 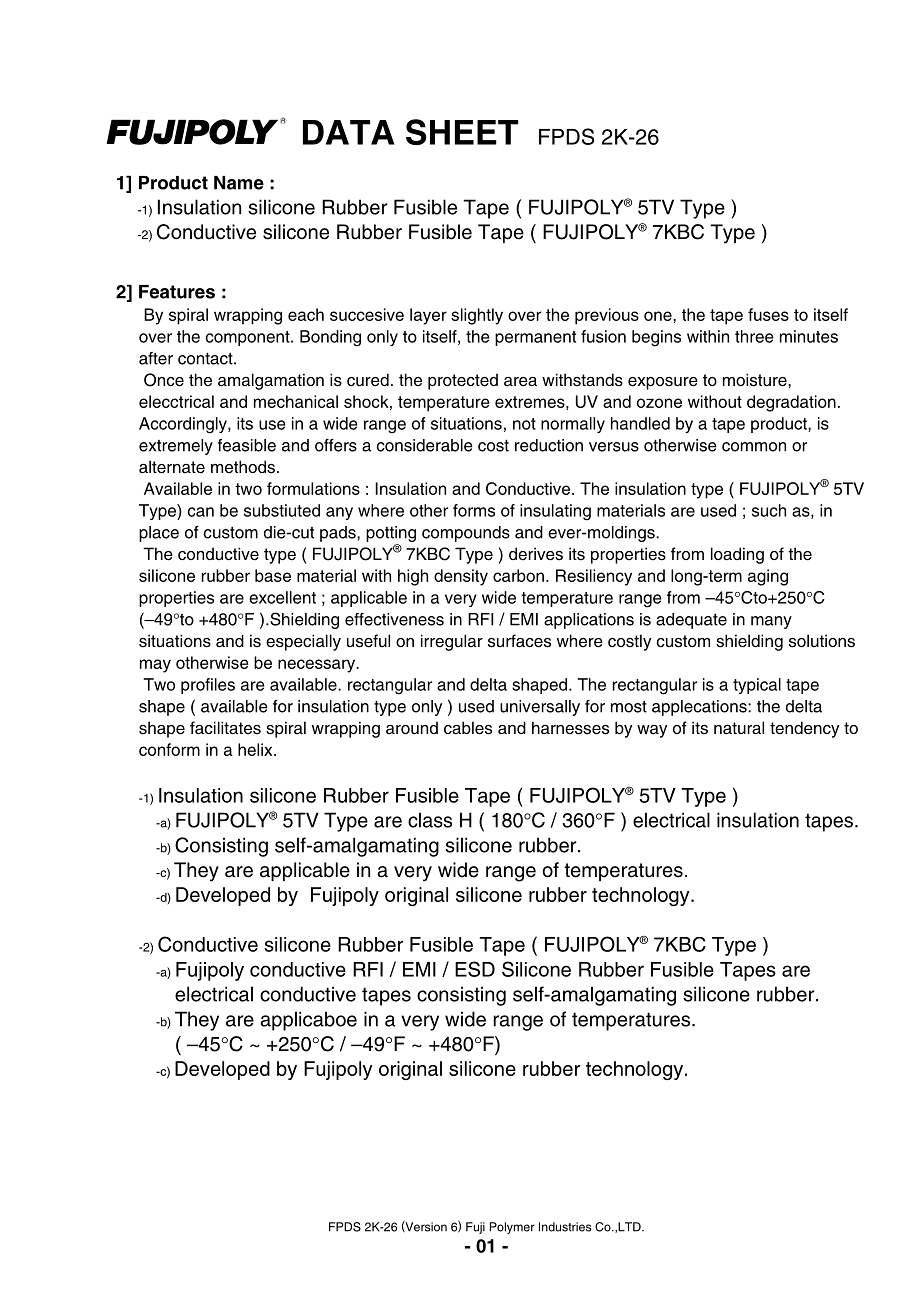 What do you see at coordinates (462, 132) in the screenshot?
I see `SHEET` at bounding box center [462, 132].
